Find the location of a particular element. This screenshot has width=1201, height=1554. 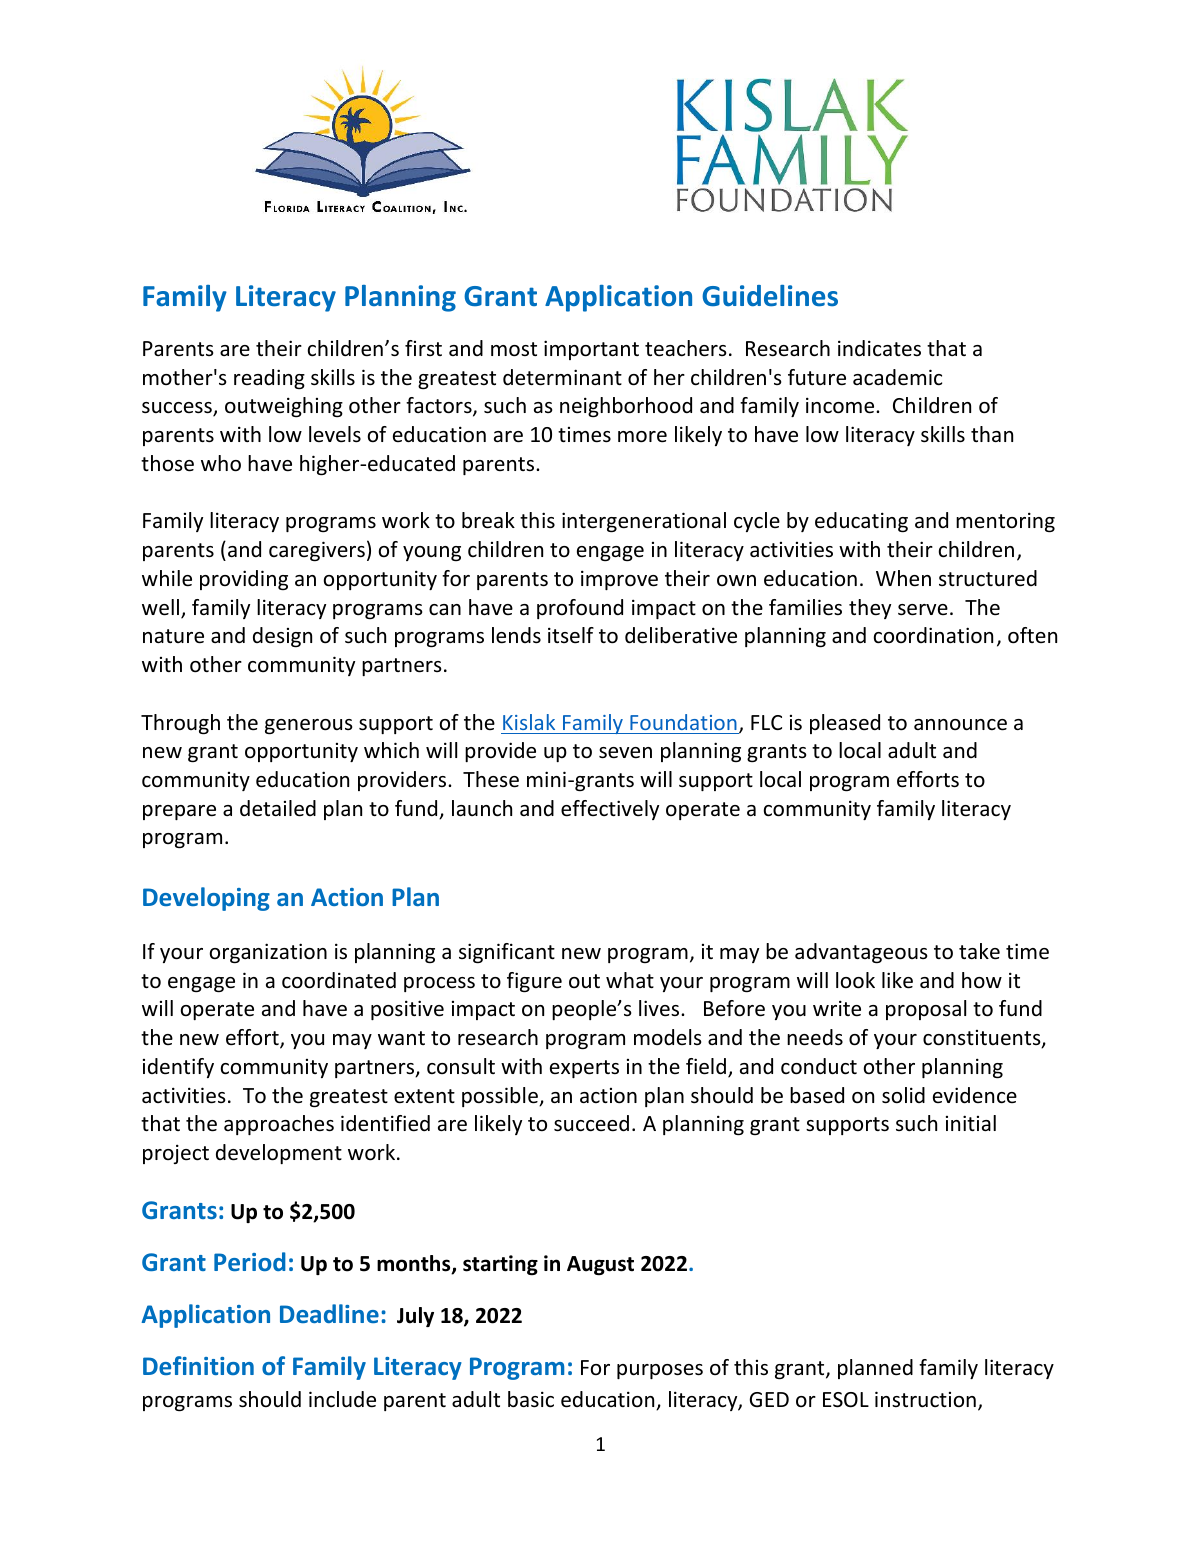

coordinated is located at coordinates (339, 980).
